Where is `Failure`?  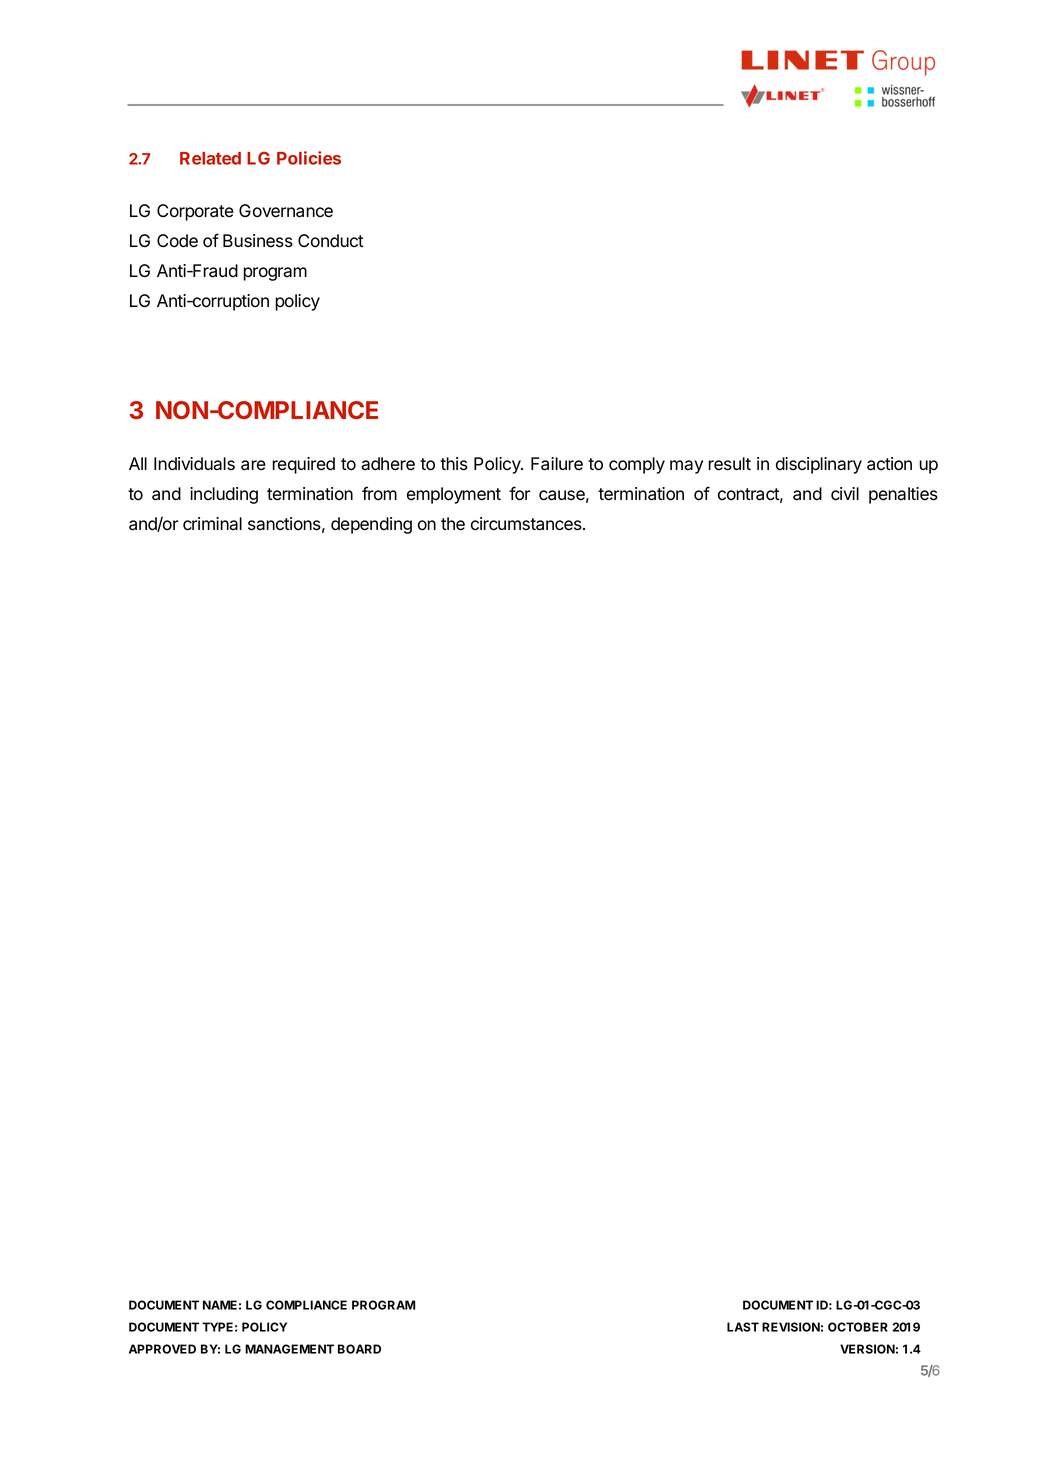
Failure is located at coordinates (557, 464).
